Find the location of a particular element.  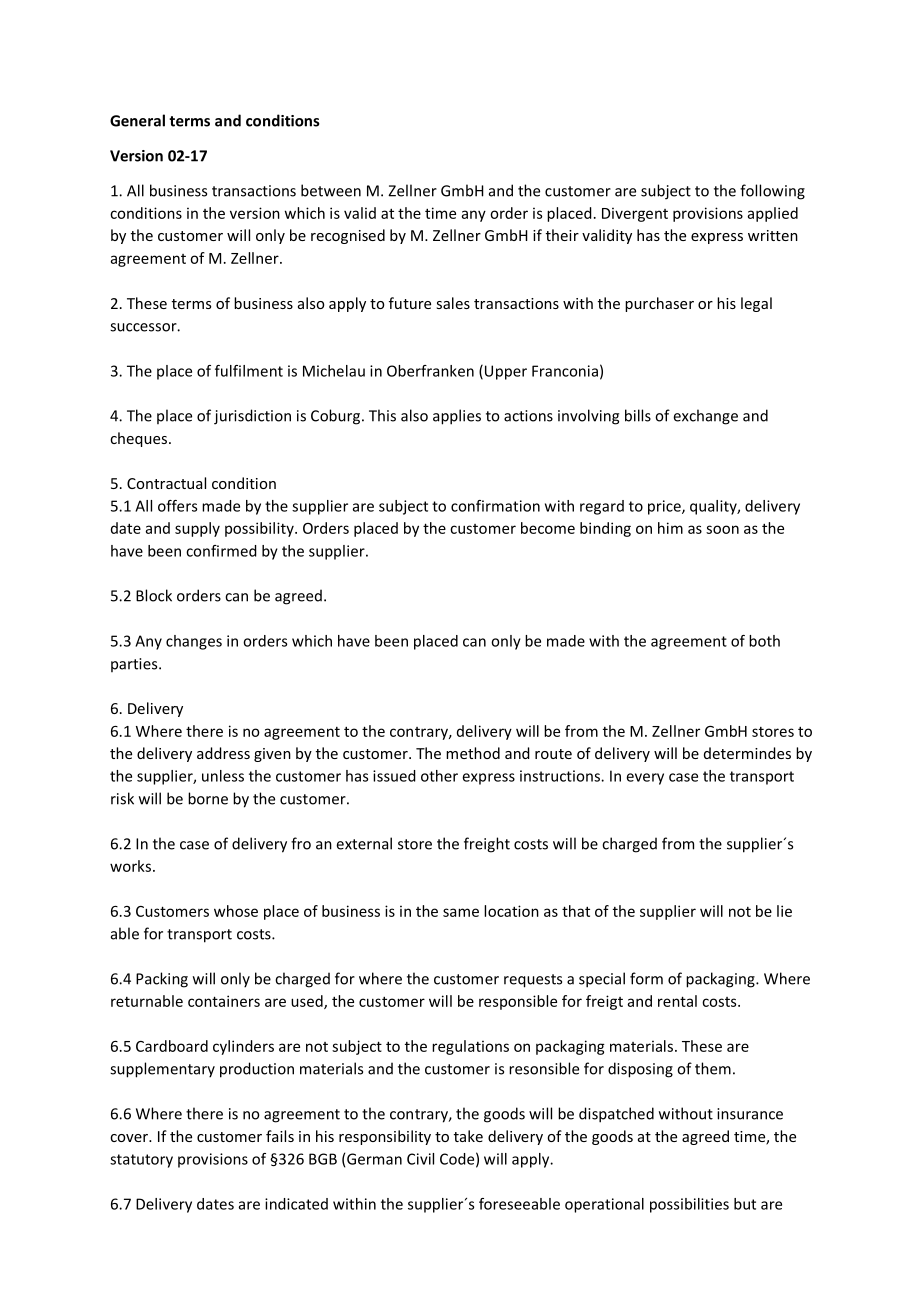

between is located at coordinates (331, 190).
